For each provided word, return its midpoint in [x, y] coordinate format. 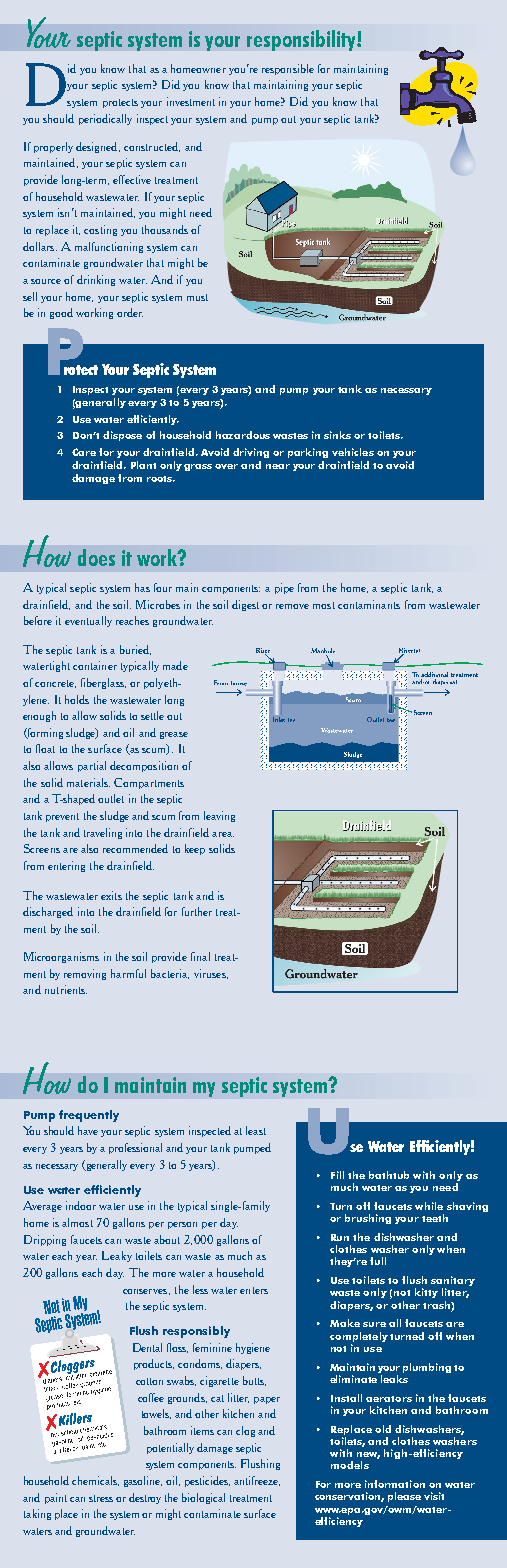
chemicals [95, 1481]
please [404, 1497]
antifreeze [257, 1481]
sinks [337, 435]
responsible [288, 69]
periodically [105, 119]
